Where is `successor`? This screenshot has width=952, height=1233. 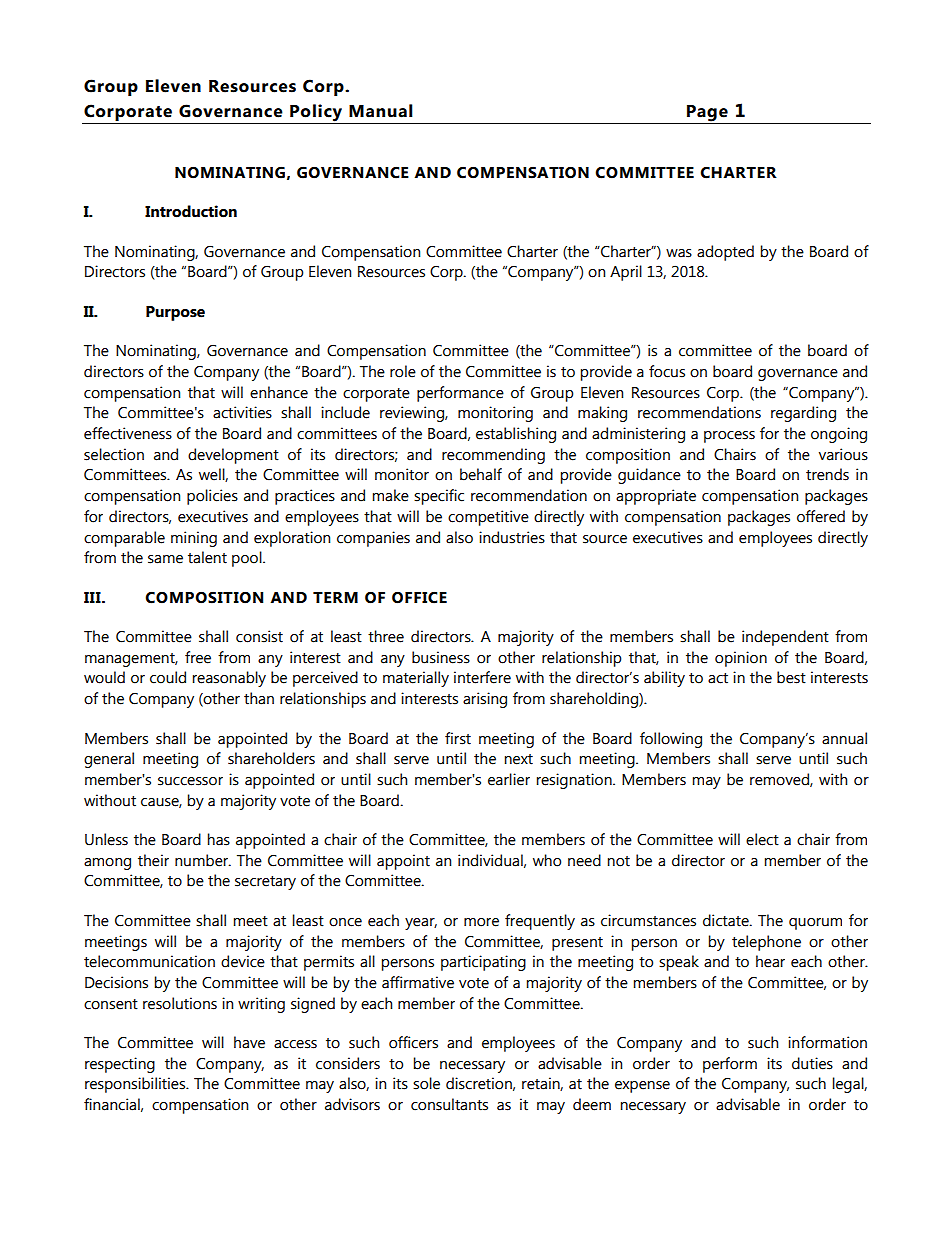 successor is located at coordinates (190, 781).
